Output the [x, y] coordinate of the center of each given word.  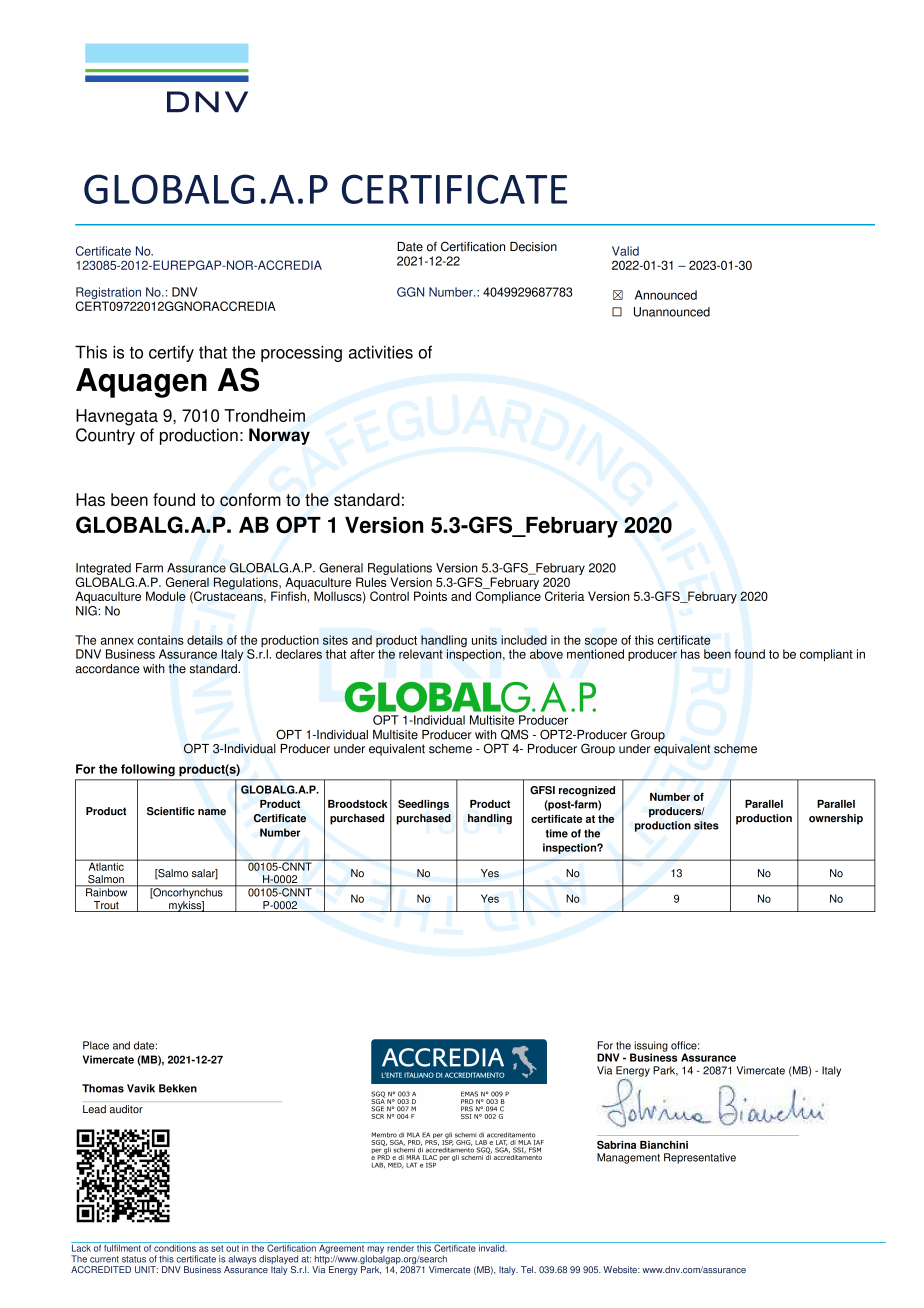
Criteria [564, 596]
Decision [533, 247]
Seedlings [423, 804]
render [400, 1247]
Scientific [171, 811]
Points [430, 596]
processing [301, 353]
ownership [836, 819]
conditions [175, 1247]
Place [96, 1045]
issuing [650, 1047]
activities [381, 352]
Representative [700, 1158]
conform [250, 499]
